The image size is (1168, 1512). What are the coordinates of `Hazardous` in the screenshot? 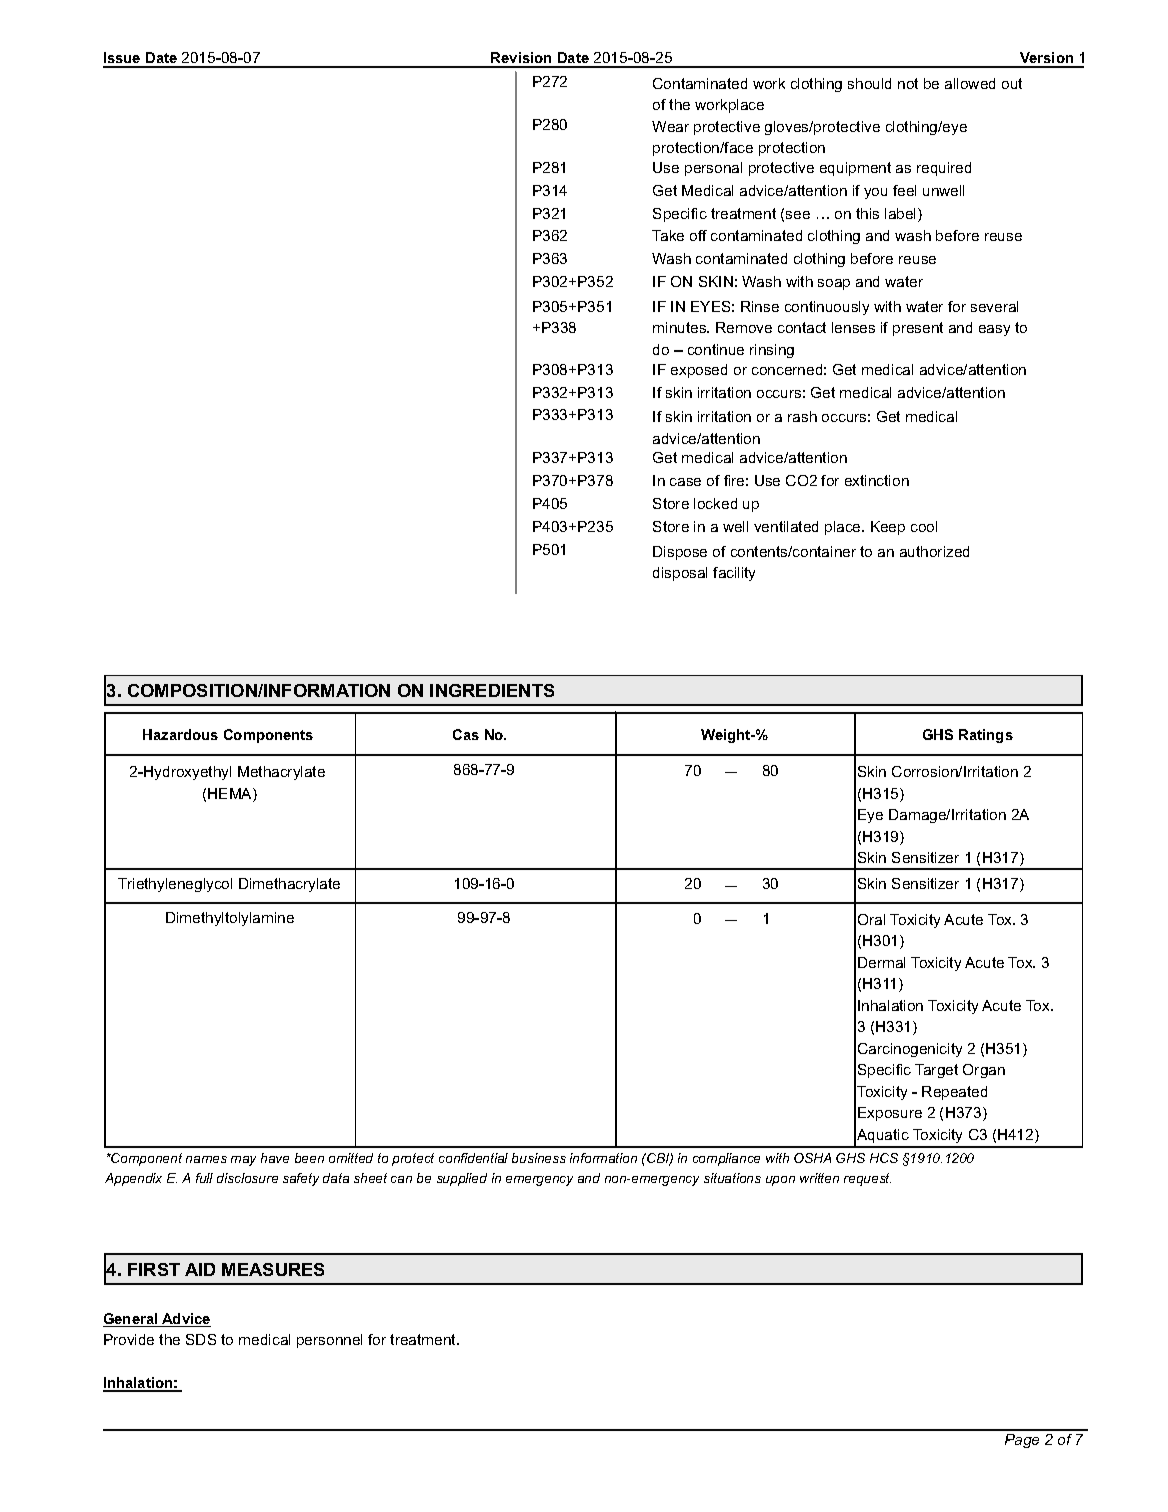 It's located at (180, 734).
